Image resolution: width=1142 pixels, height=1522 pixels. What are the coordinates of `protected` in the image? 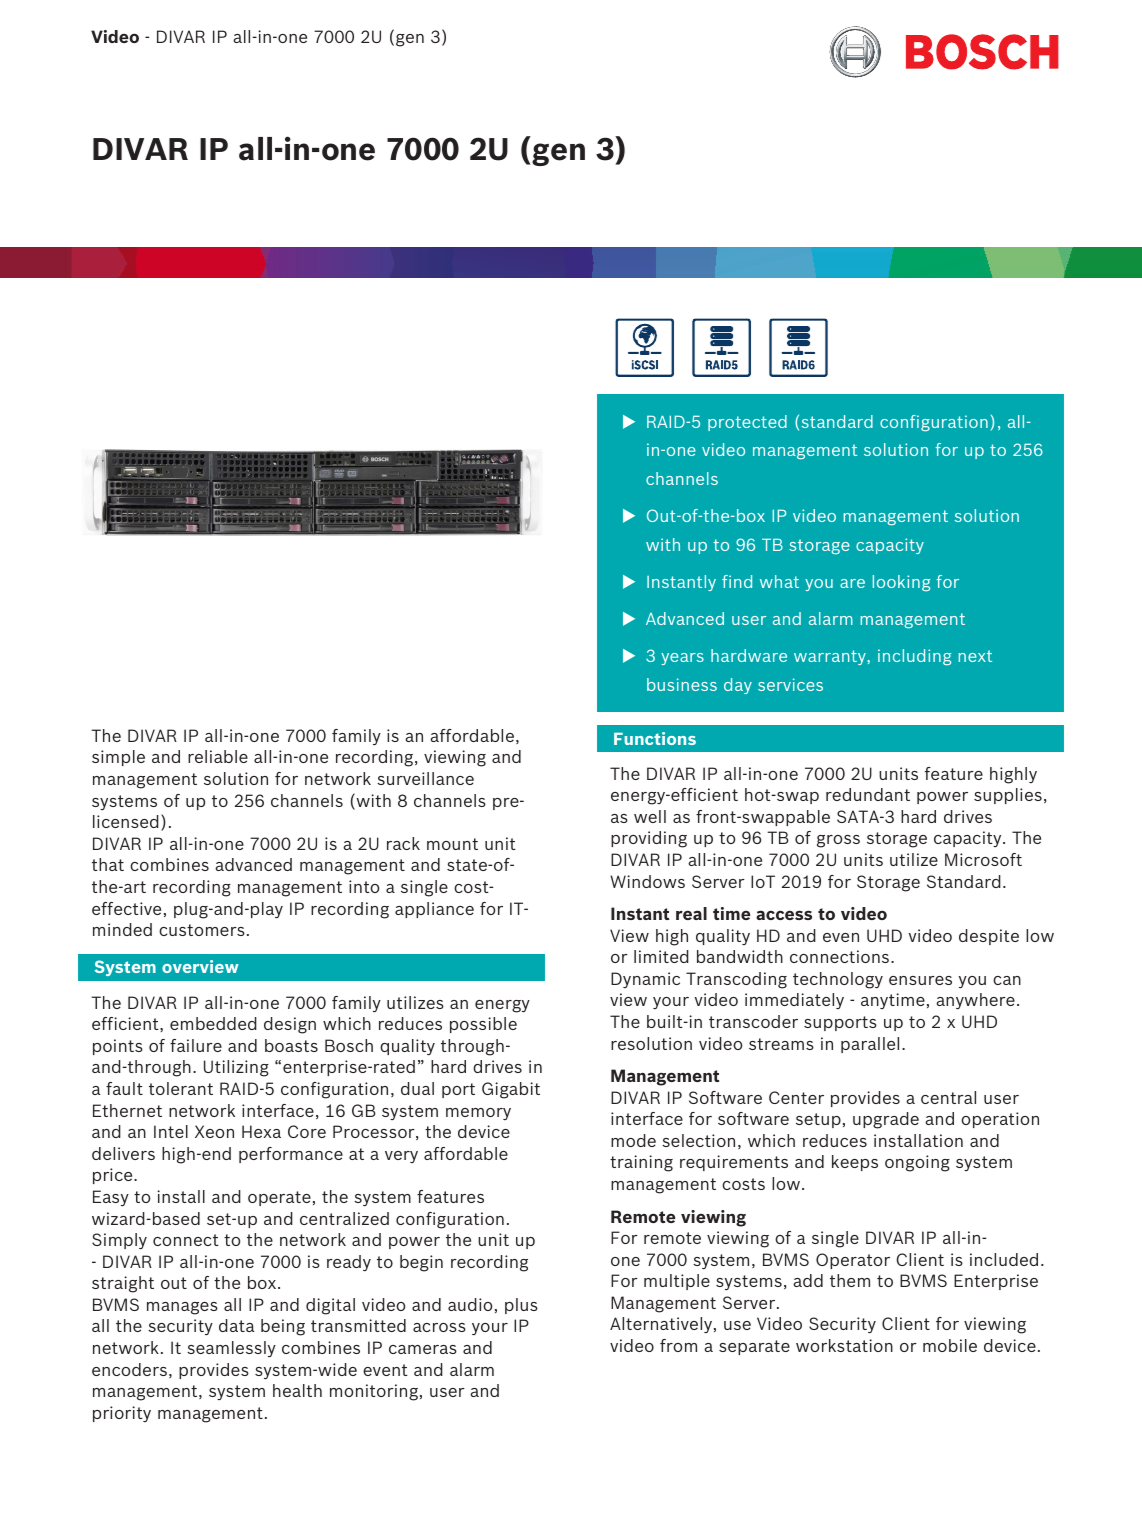 It's located at (747, 423).
